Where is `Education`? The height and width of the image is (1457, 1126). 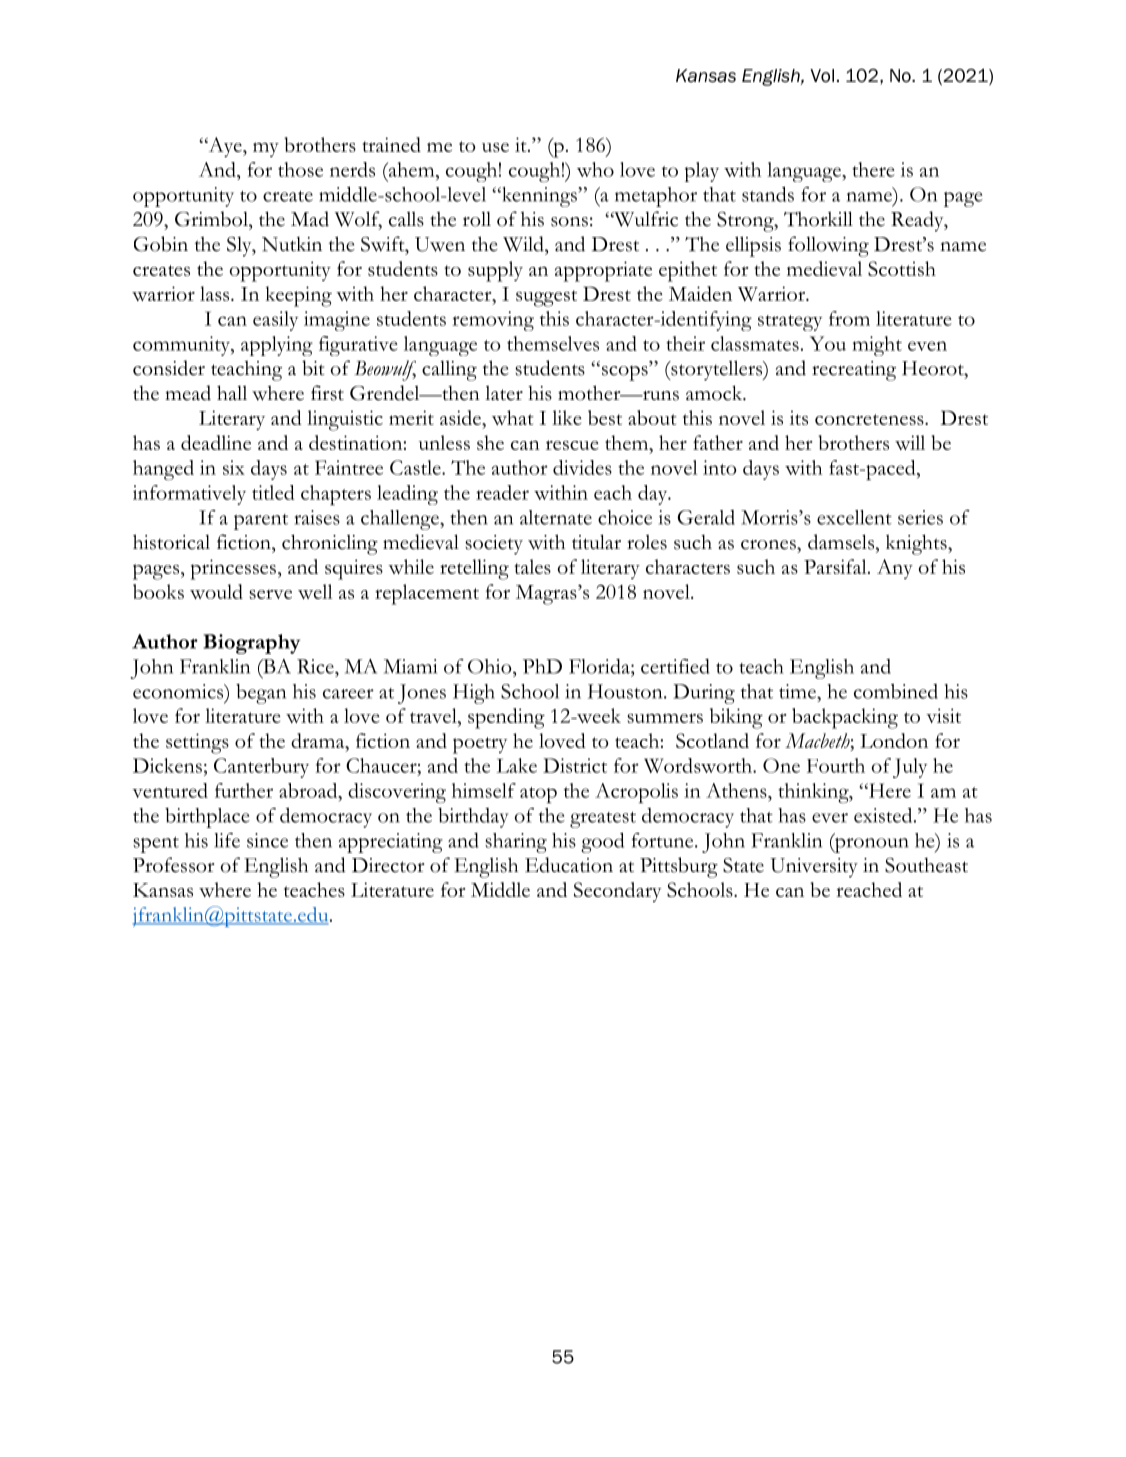 Education is located at coordinates (569, 865).
